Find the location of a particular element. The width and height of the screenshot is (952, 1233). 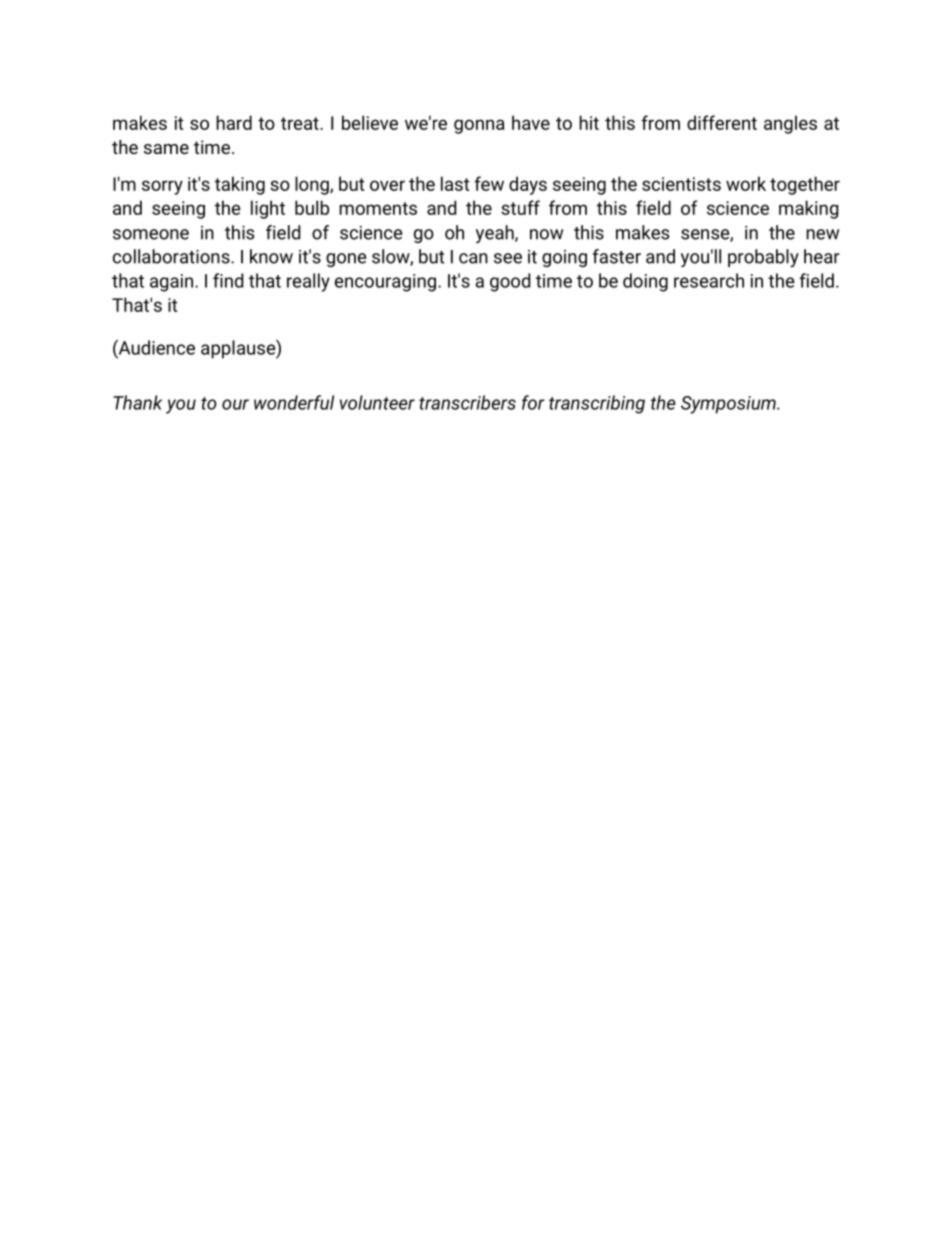

yeah is located at coordinates (496, 234).
